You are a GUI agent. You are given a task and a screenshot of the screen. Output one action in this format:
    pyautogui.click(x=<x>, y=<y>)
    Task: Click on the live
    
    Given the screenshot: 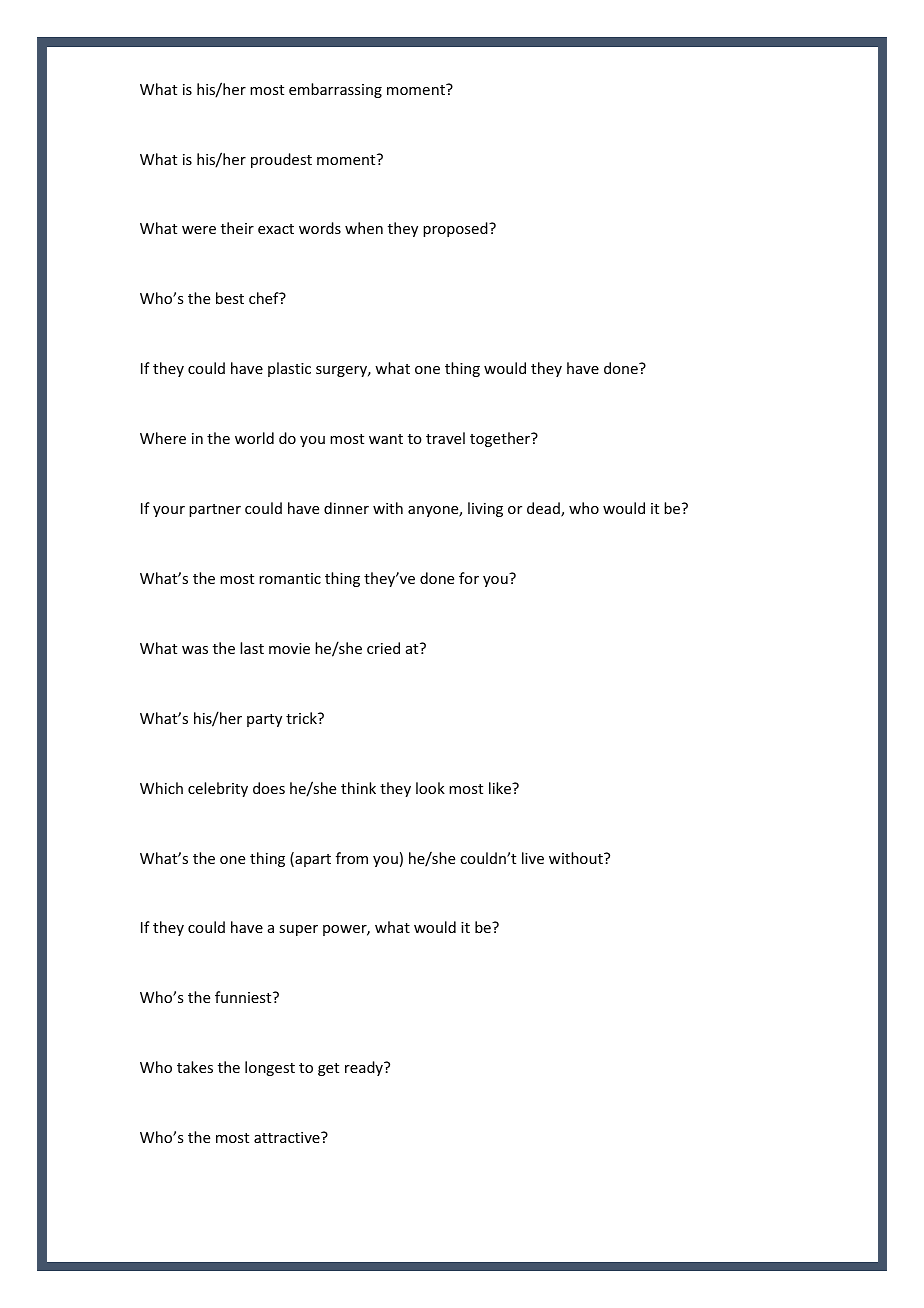 What is the action you would take?
    pyautogui.click(x=533, y=858)
